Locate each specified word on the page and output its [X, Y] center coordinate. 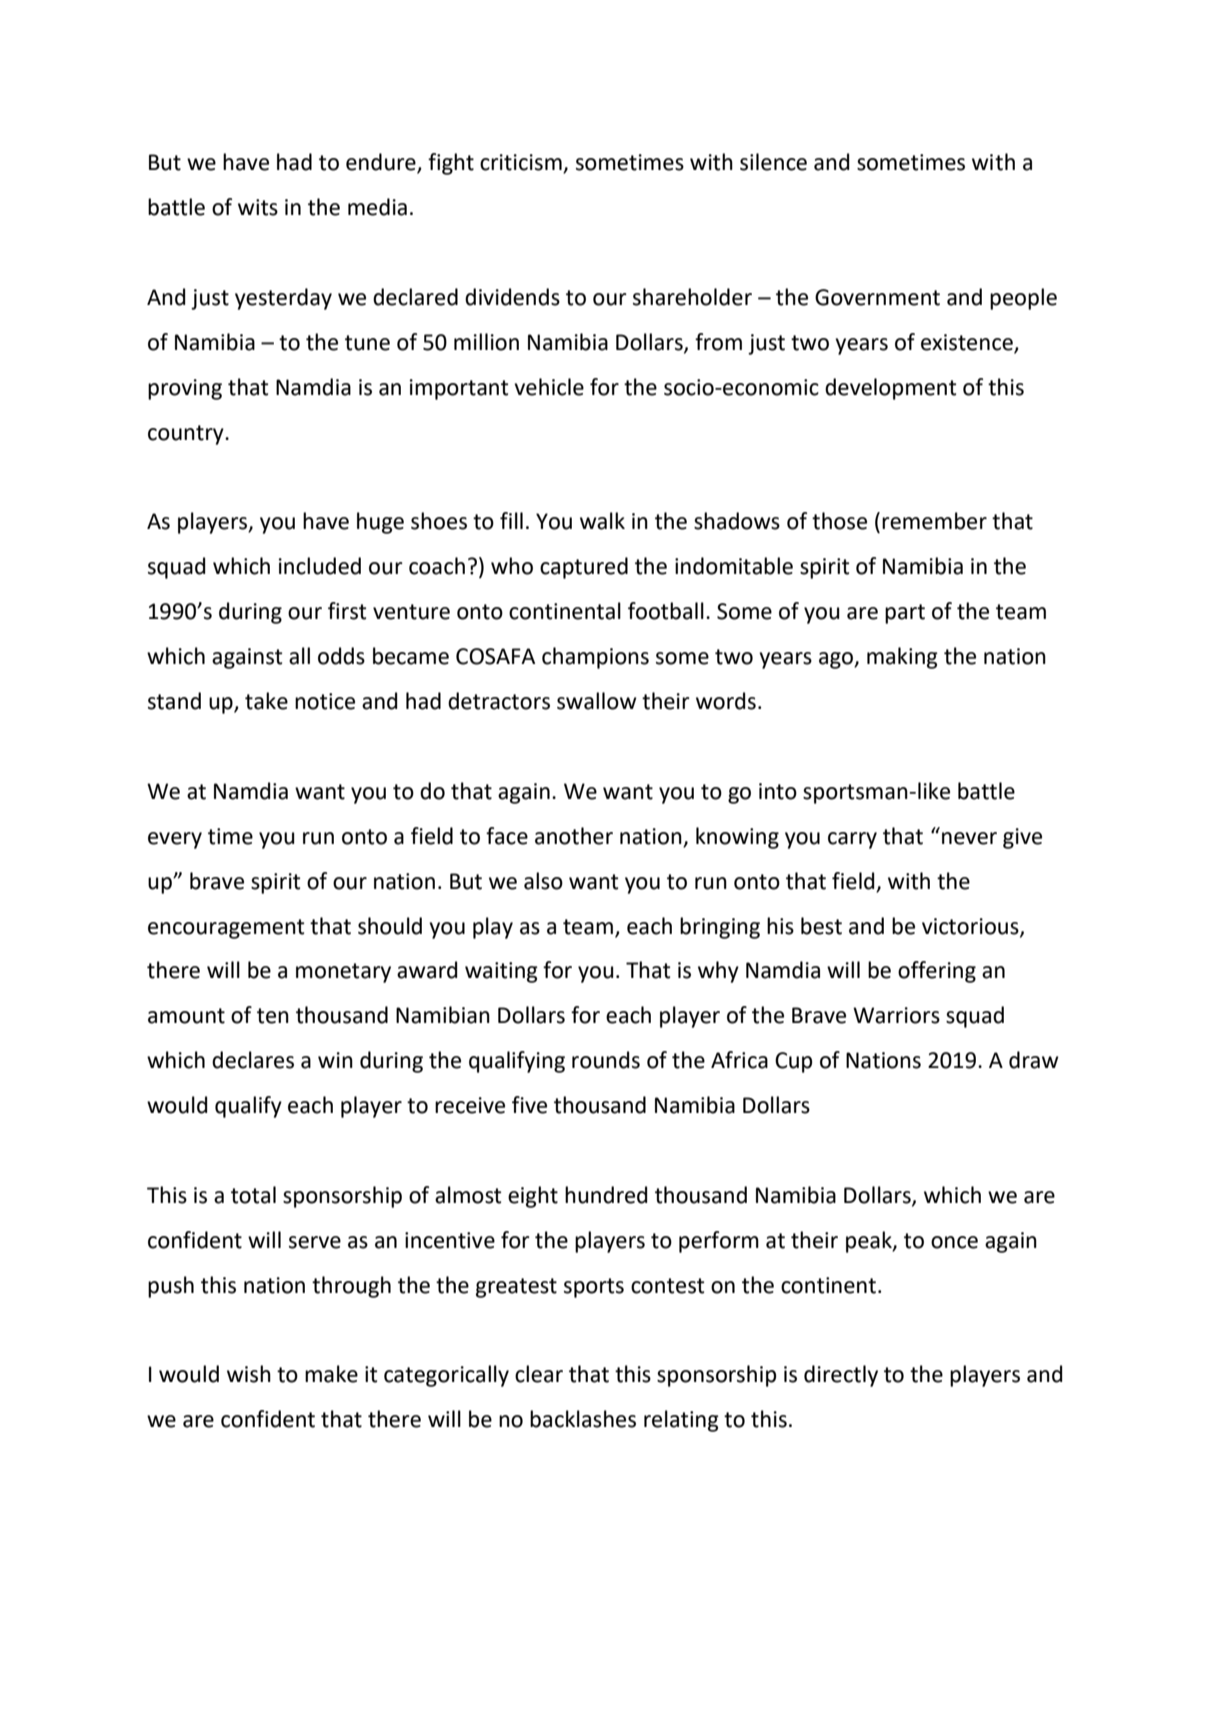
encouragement [226, 929]
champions [595, 658]
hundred [606, 1195]
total [253, 1195]
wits [258, 207]
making [902, 658]
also [543, 881]
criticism [522, 163]
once [954, 1242]
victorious [971, 927]
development [891, 389]
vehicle [549, 387]
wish [249, 1374]
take [266, 701]
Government [877, 297]
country [187, 435]
